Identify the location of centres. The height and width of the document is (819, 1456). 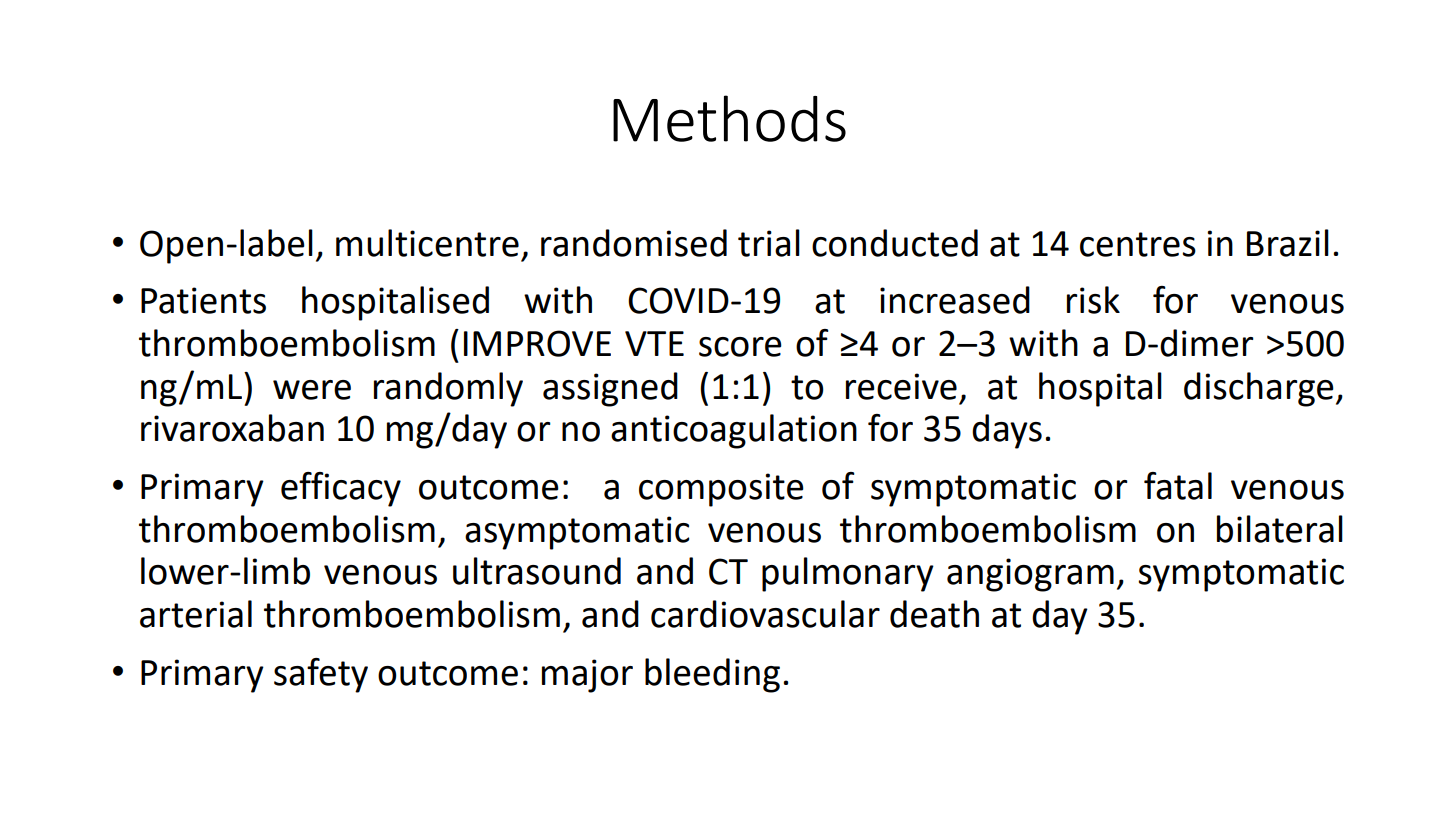
(1138, 244).
